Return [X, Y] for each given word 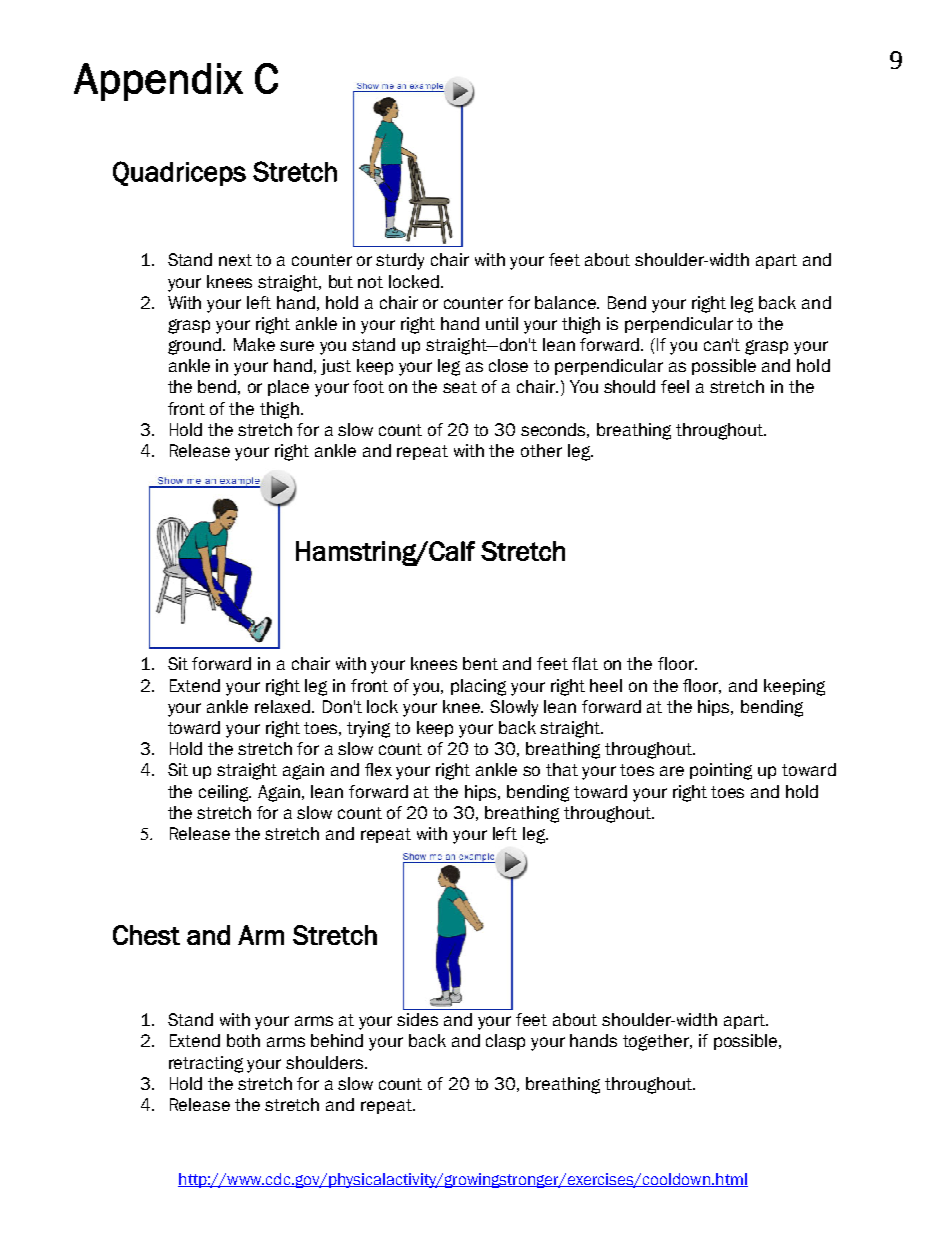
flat [585, 663]
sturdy [400, 261]
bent [480, 663]
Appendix [158, 82]
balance [567, 302]
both [243, 1040]
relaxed [284, 706]
